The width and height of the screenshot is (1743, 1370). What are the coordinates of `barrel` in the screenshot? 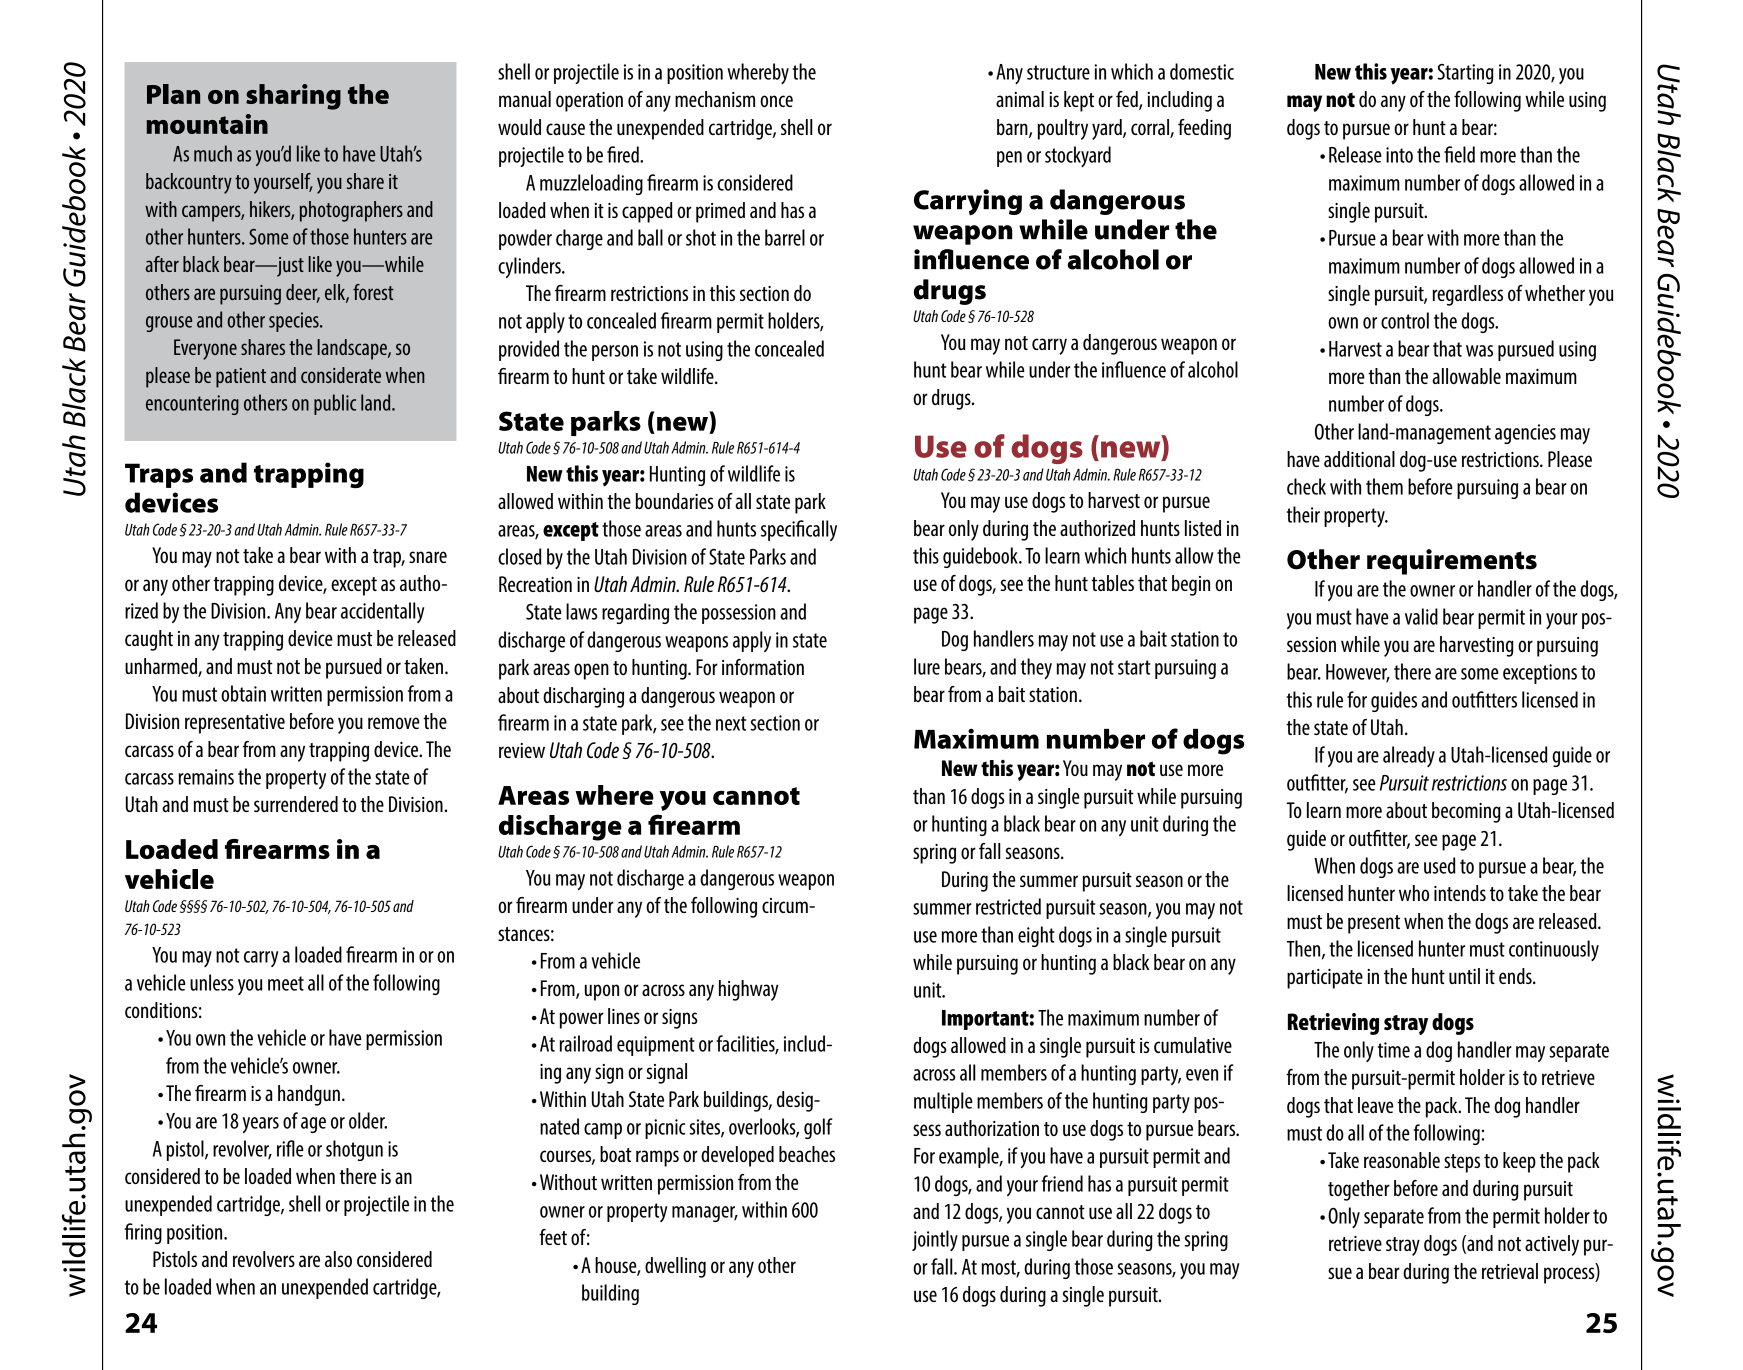 It's located at (785, 237).
